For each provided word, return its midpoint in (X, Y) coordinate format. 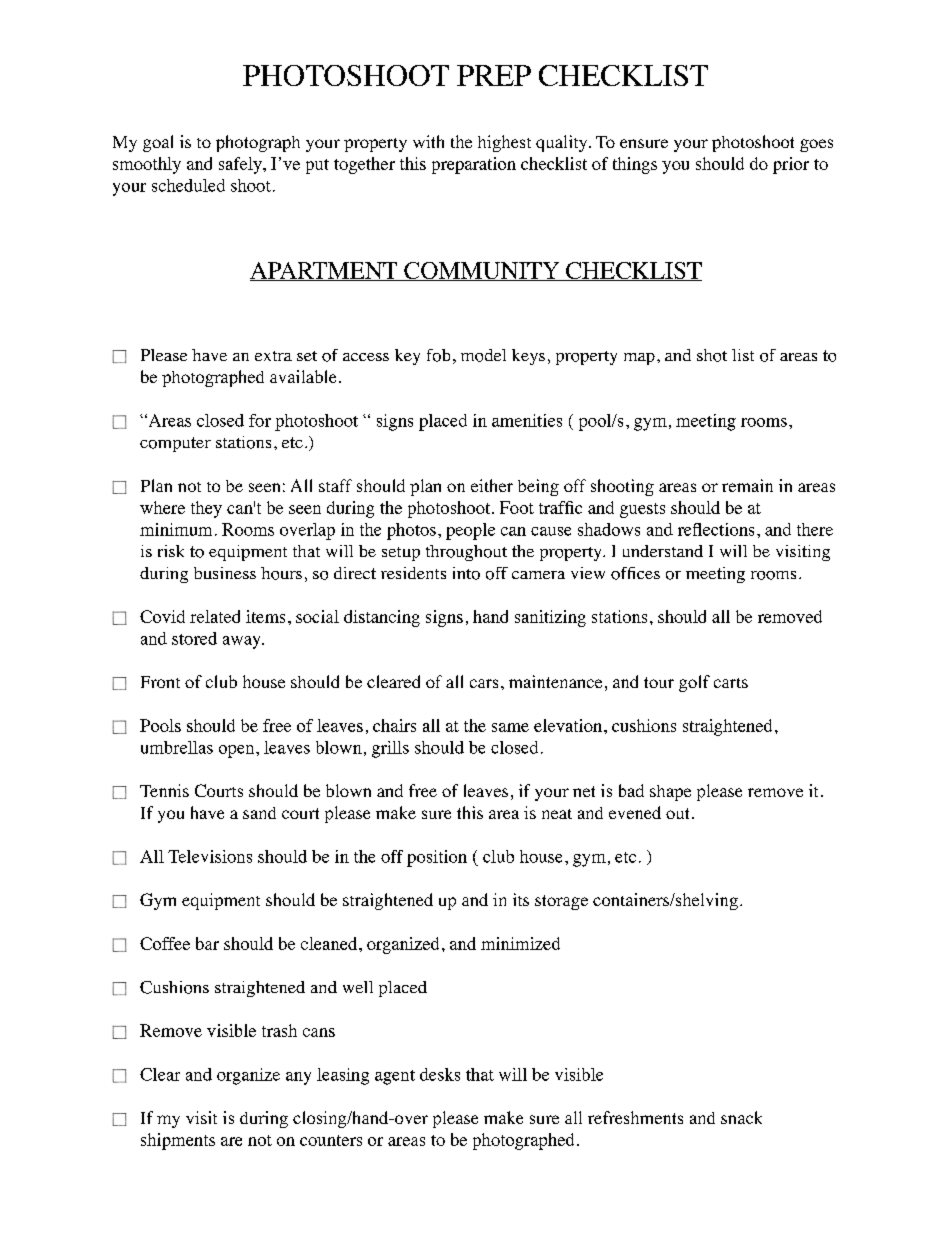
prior (791, 165)
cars (484, 683)
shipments (178, 1141)
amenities (527, 420)
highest (504, 143)
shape (670, 793)
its (521, 899)
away (243, 642)
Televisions (210, 856)
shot (712, 355)
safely (241, 165)
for (260, 420)
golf (694, 683)
